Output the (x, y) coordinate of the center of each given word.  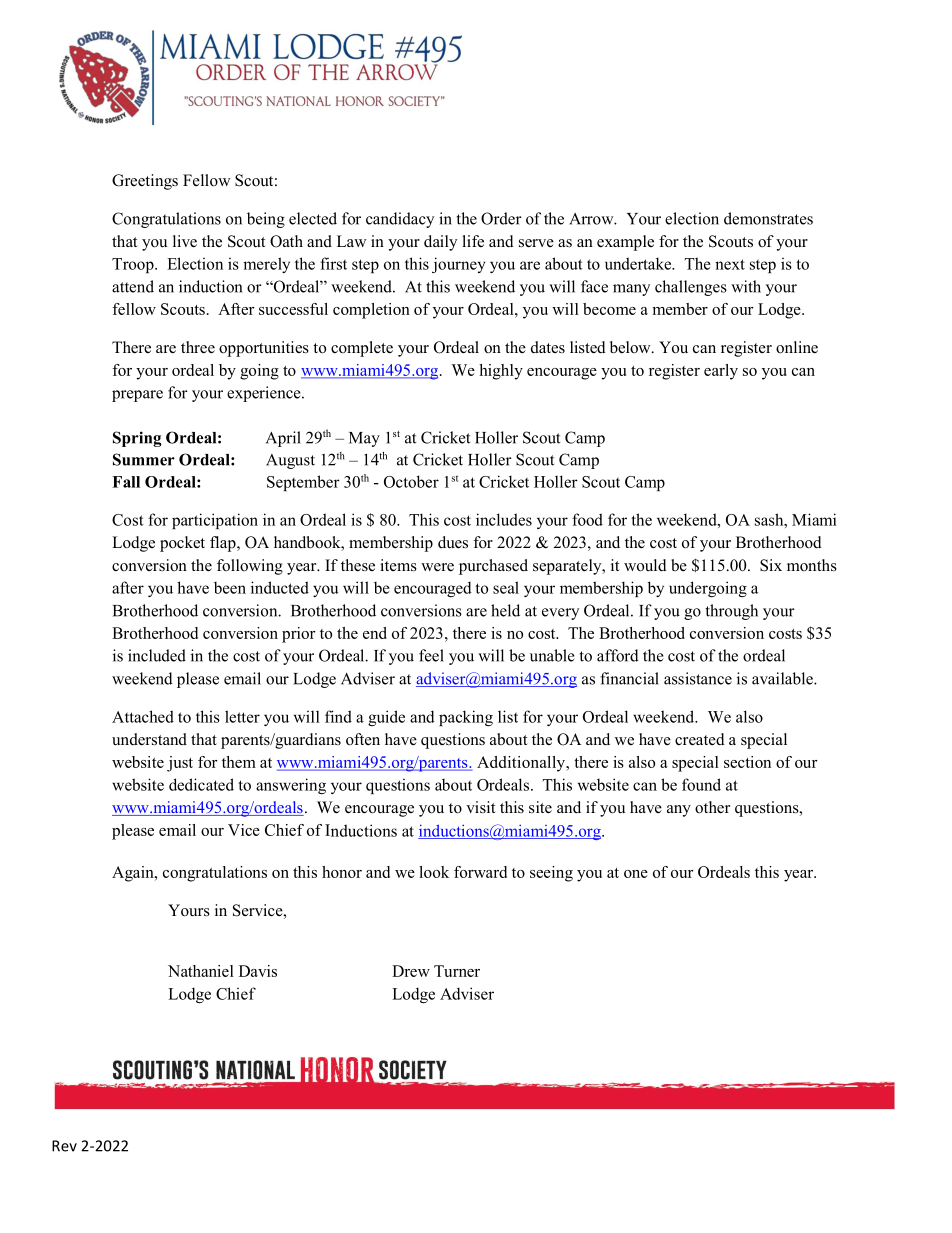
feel (431, 655)
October (411, 481)
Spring (137, 439)
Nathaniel (201, 971)
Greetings (145, 182)
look (434, 872)
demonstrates (768, 218)
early (721, 372)
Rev (64, 1146)
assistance (698, 678)
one (636, 874)
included (157, 655)
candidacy (400, 220)
